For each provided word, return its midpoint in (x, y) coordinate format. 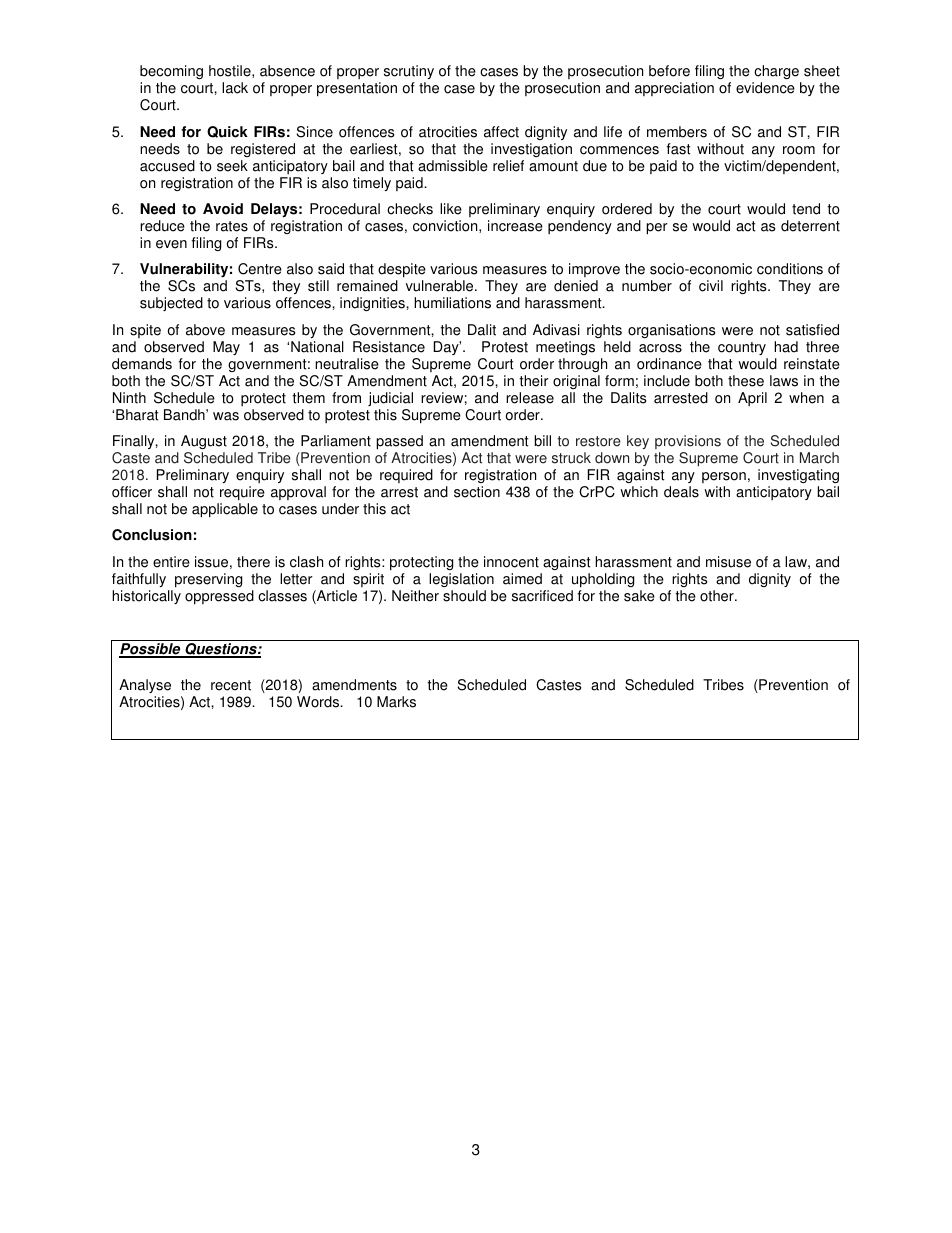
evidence (765, 88)
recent (231, 685)
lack (235, 88)
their (534, 381)
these (746, 381)
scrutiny (409, 74)
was (226, 416)
